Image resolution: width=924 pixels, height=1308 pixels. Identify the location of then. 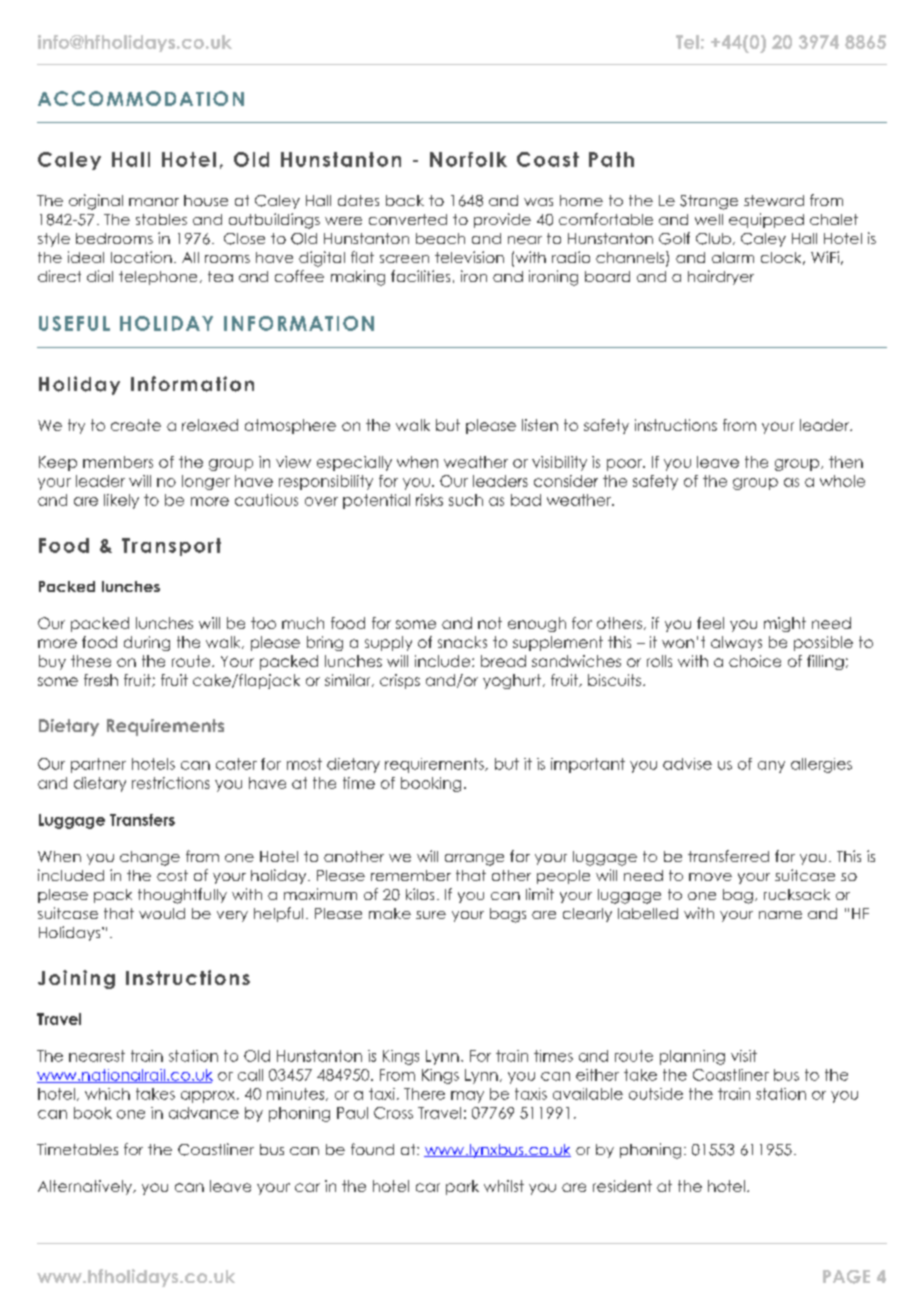
(846, 462).
